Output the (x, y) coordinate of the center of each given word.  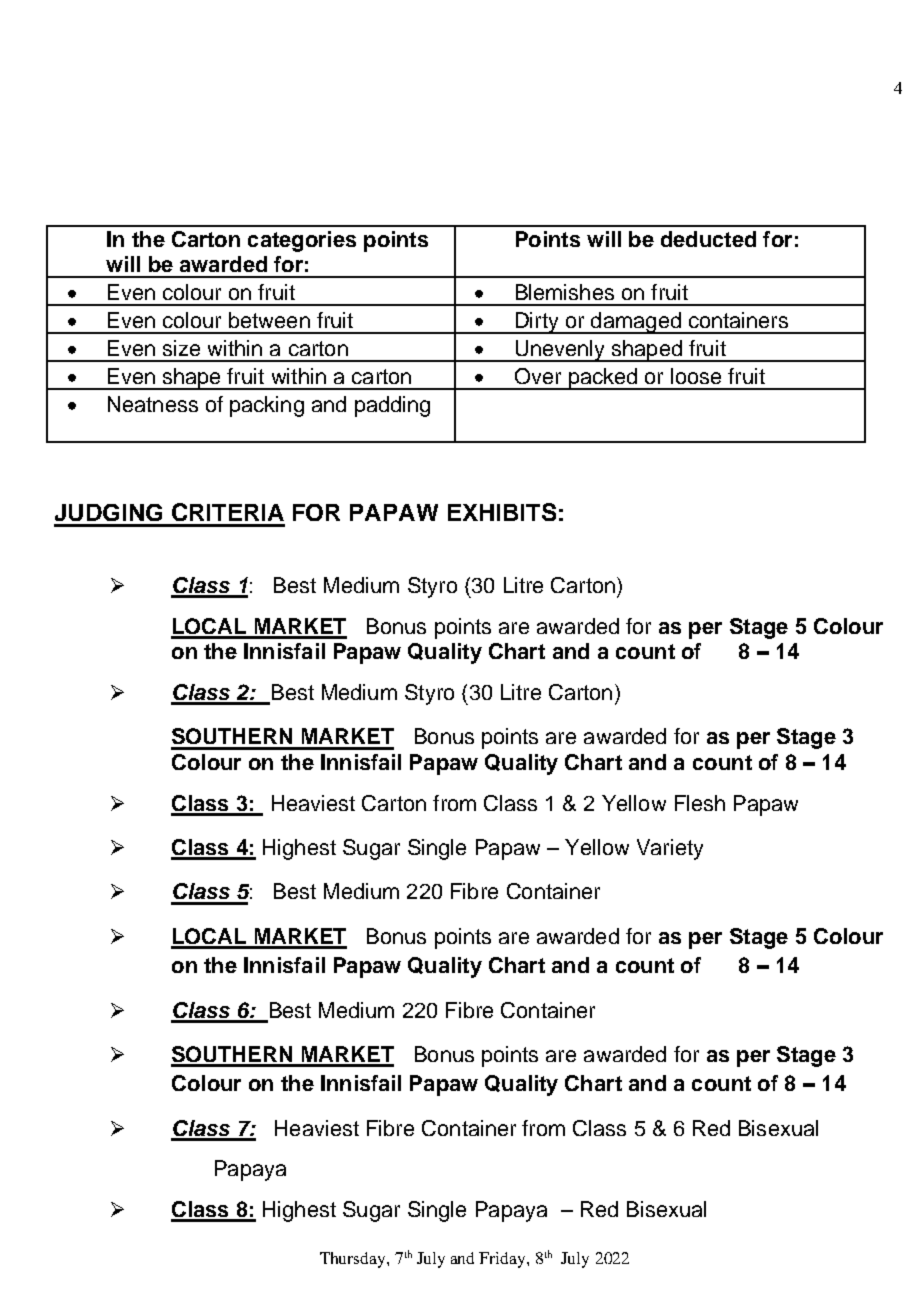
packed (602, 379)
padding (392, 406)
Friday (503, 1260)
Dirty (537, 323)
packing (267, 406)
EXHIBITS (502, 512)
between (269, 320)
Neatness (153, 404)
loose (696, 376)
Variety (670, 849)
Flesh (700, 803)
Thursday (354, 1260)
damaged (636, 323)
